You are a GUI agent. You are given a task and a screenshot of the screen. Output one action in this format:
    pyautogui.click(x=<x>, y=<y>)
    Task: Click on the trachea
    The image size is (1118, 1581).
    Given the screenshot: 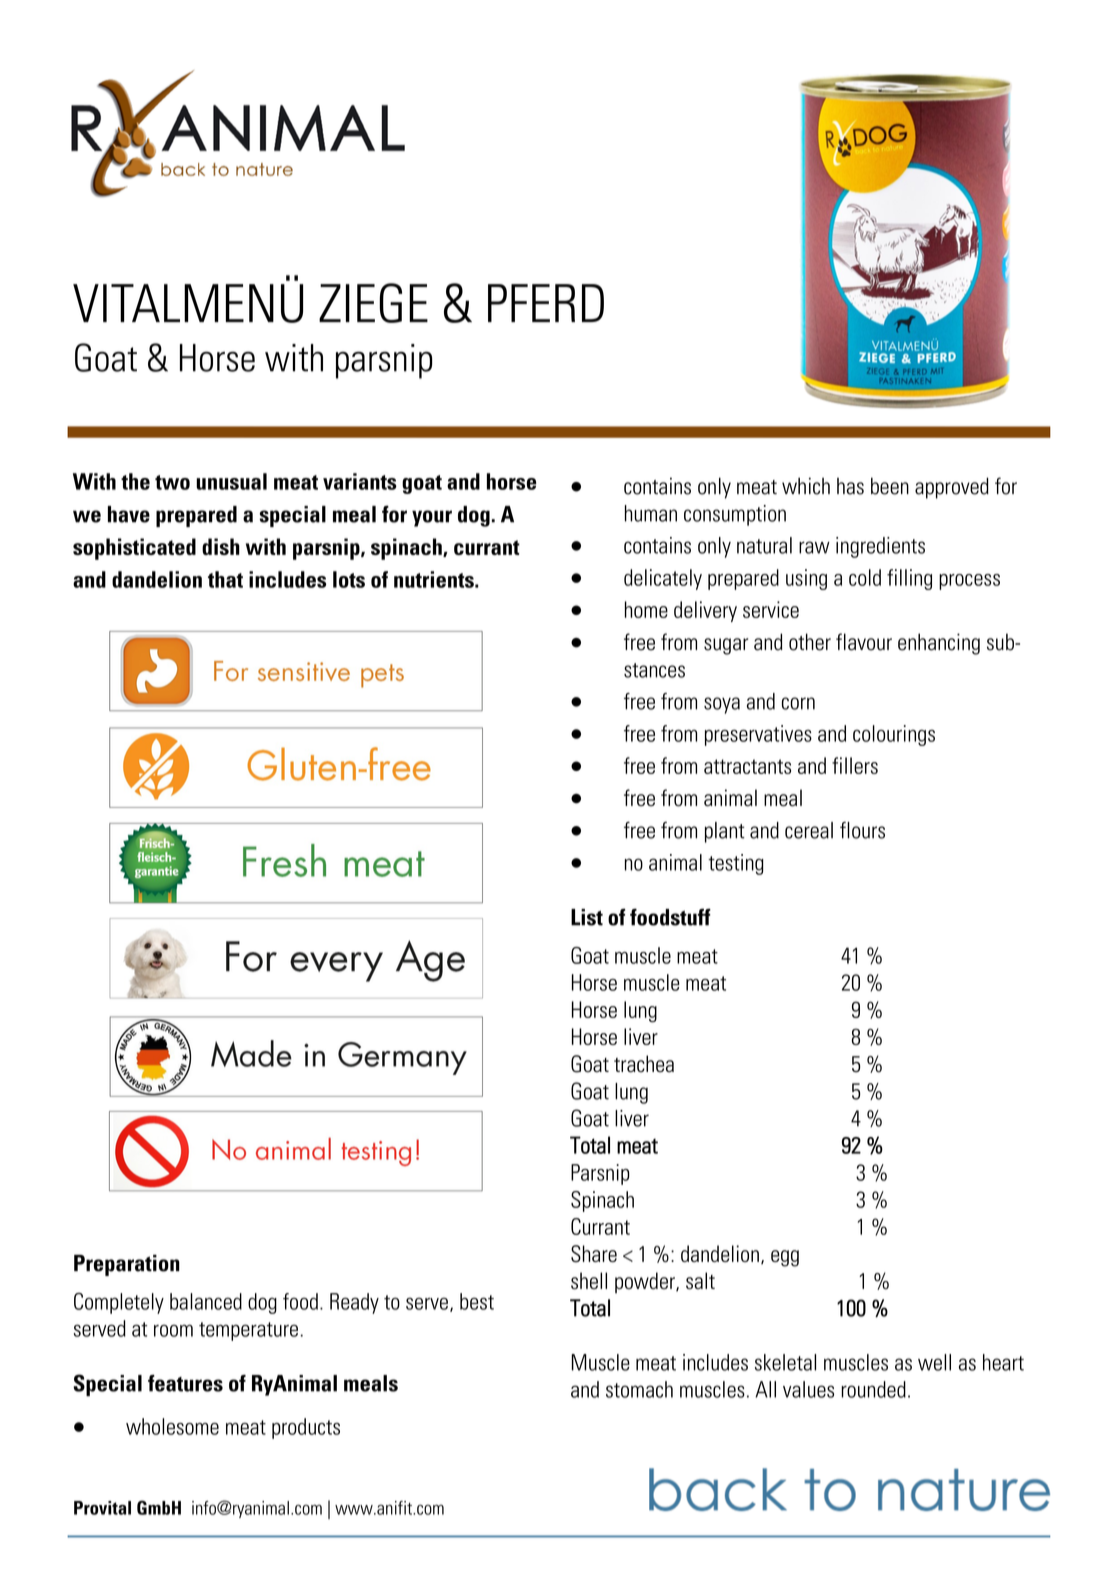 What is the action you would take?
    pyautogui.click(x=644, y=1064)
